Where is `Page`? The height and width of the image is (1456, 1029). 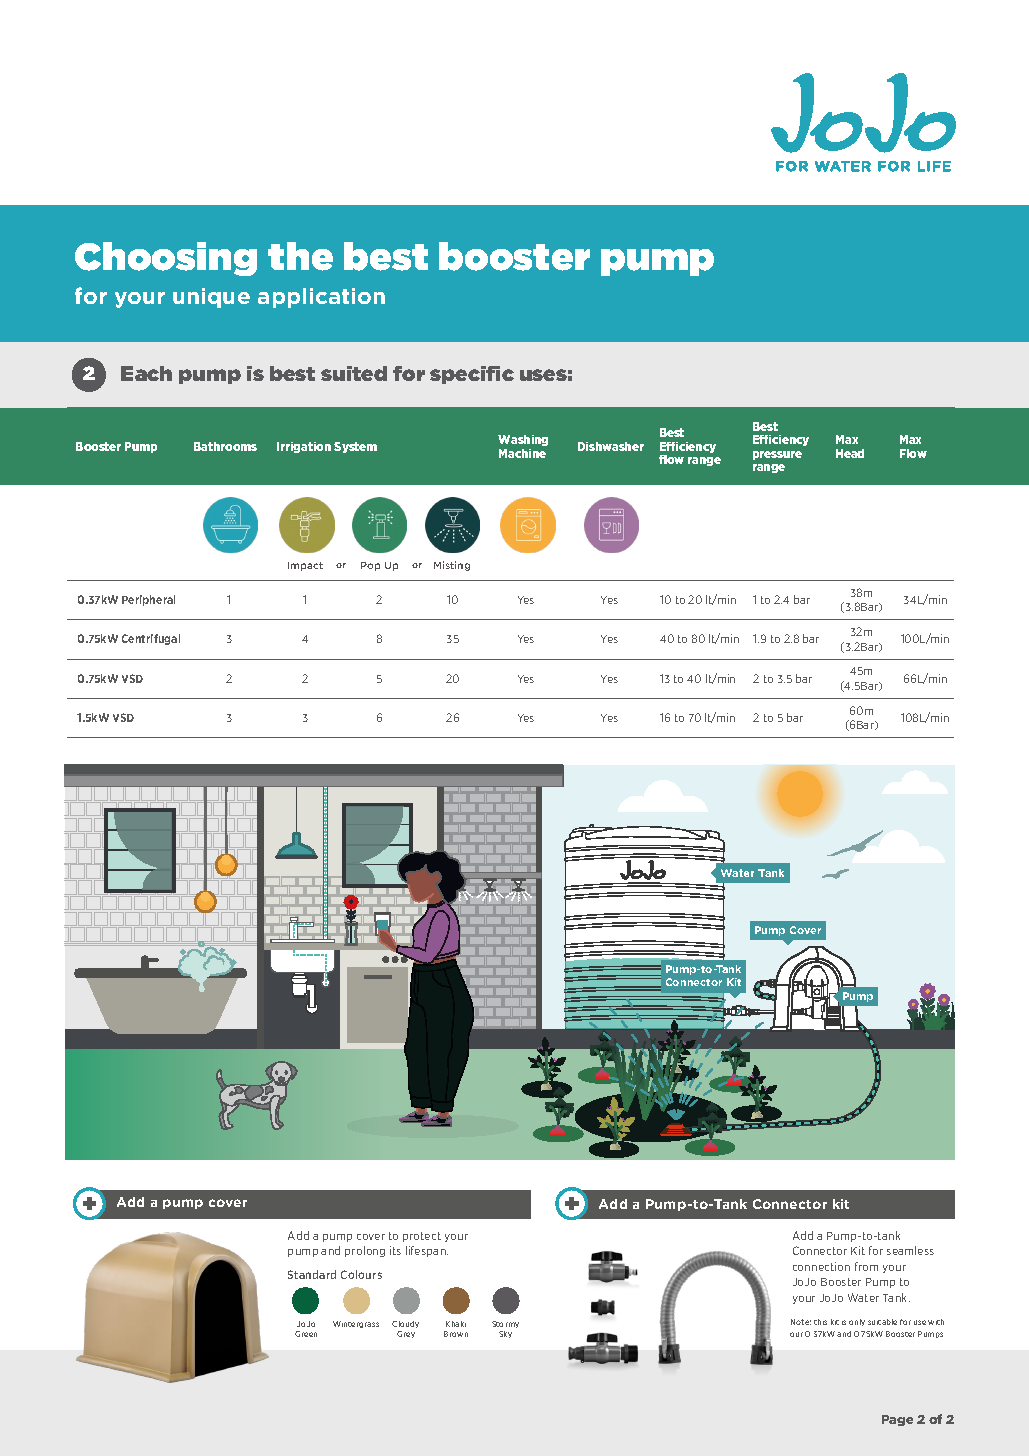 Page is located at coordinates (897, 1420).
